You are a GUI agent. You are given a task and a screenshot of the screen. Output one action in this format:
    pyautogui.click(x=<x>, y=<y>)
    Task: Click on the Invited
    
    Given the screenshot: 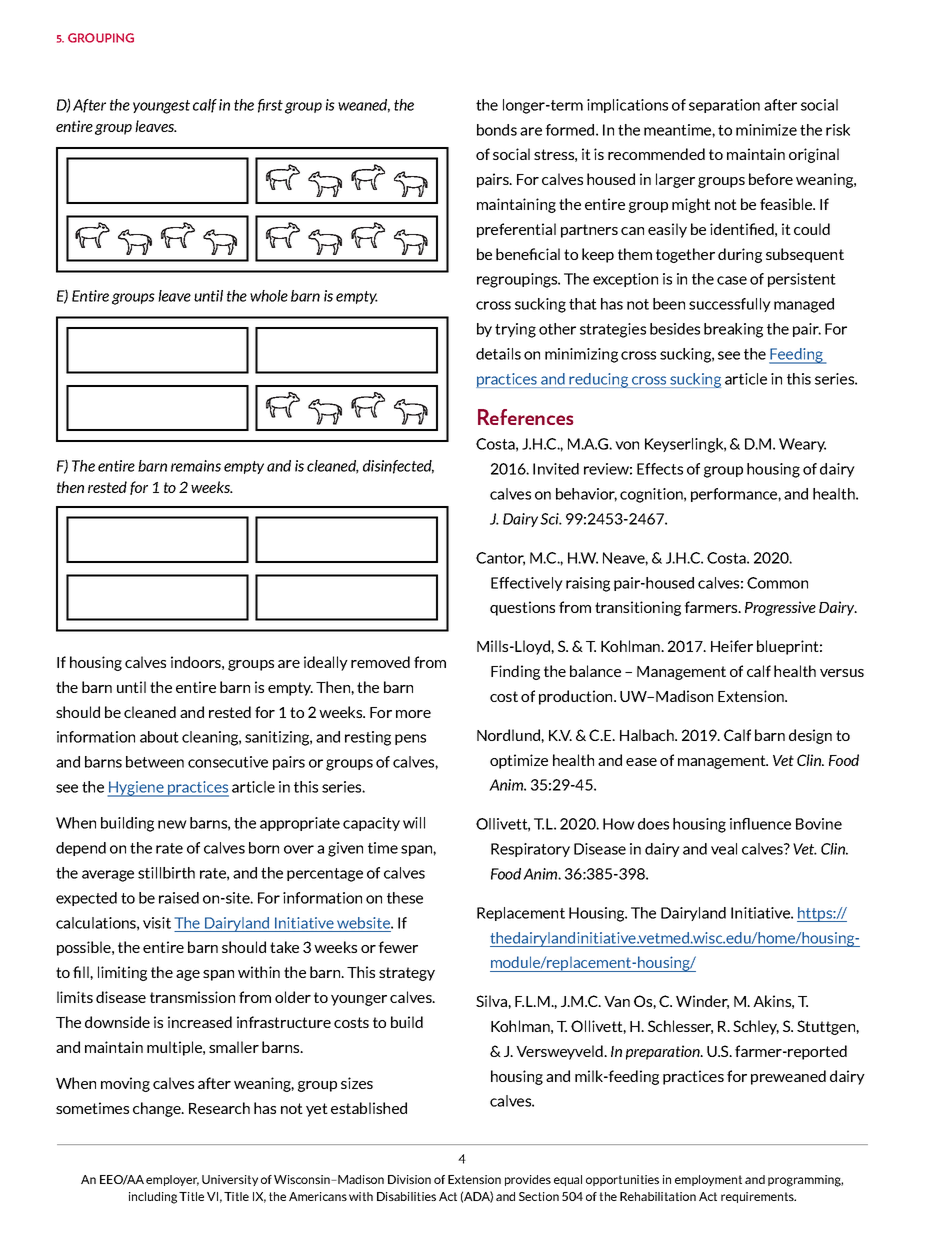 What is the action you would take?
    pyautogui.click(x=556, y=469)
